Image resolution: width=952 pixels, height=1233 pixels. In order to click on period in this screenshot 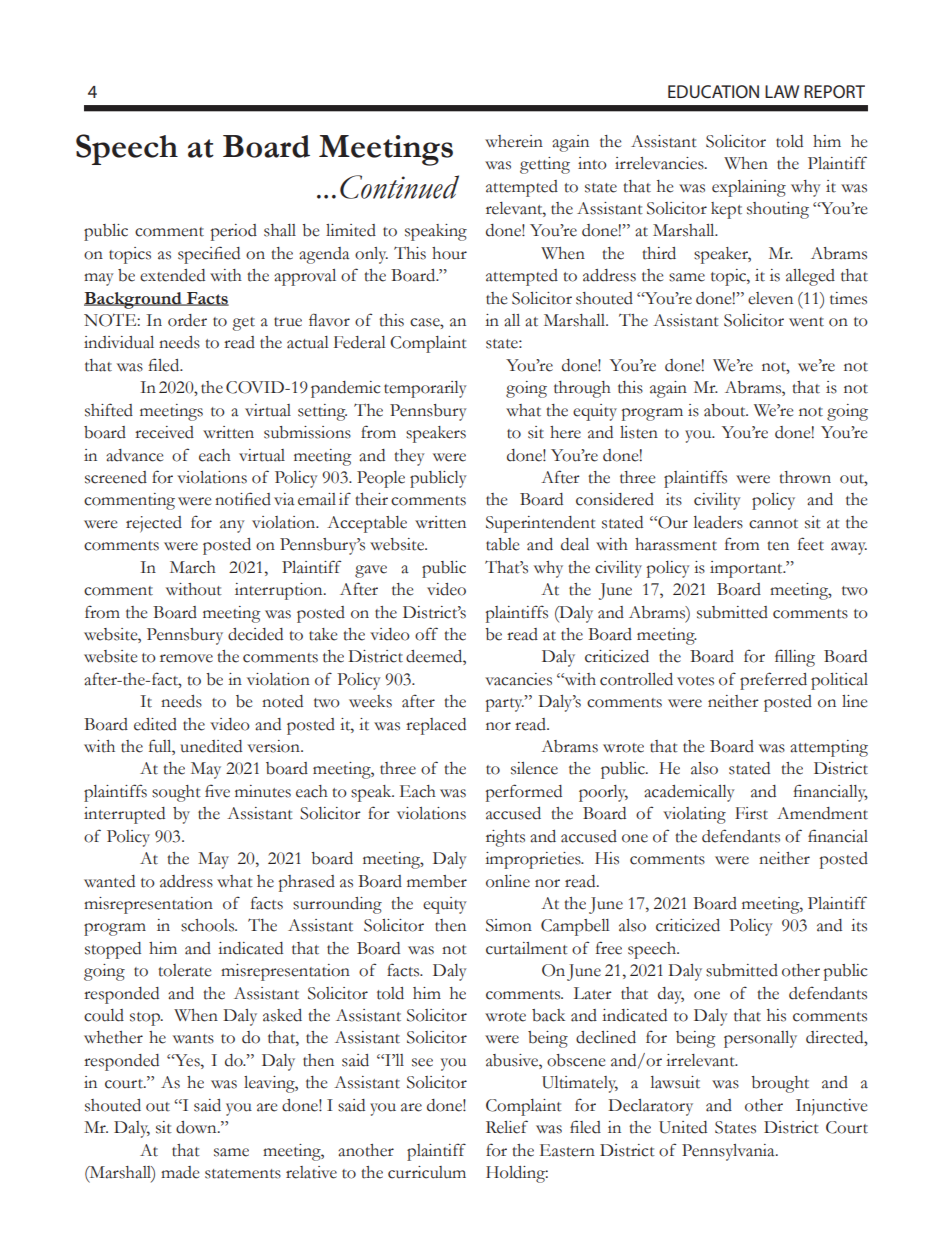, I will do `click(234, 232)`.
